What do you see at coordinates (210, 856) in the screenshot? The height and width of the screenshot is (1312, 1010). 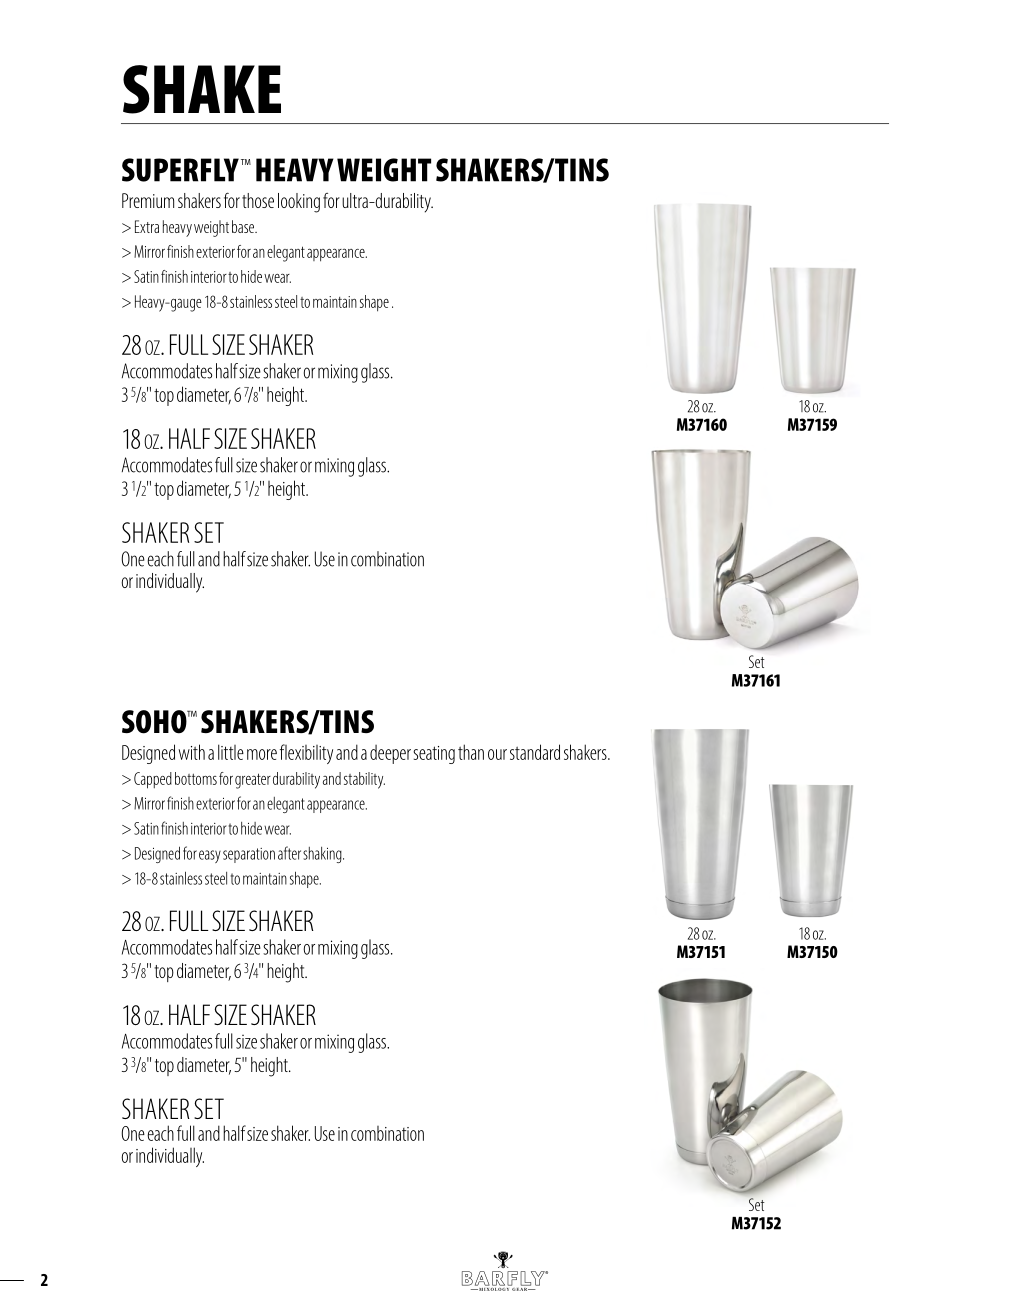 I see `easy` at bounding box center [210, 856].
